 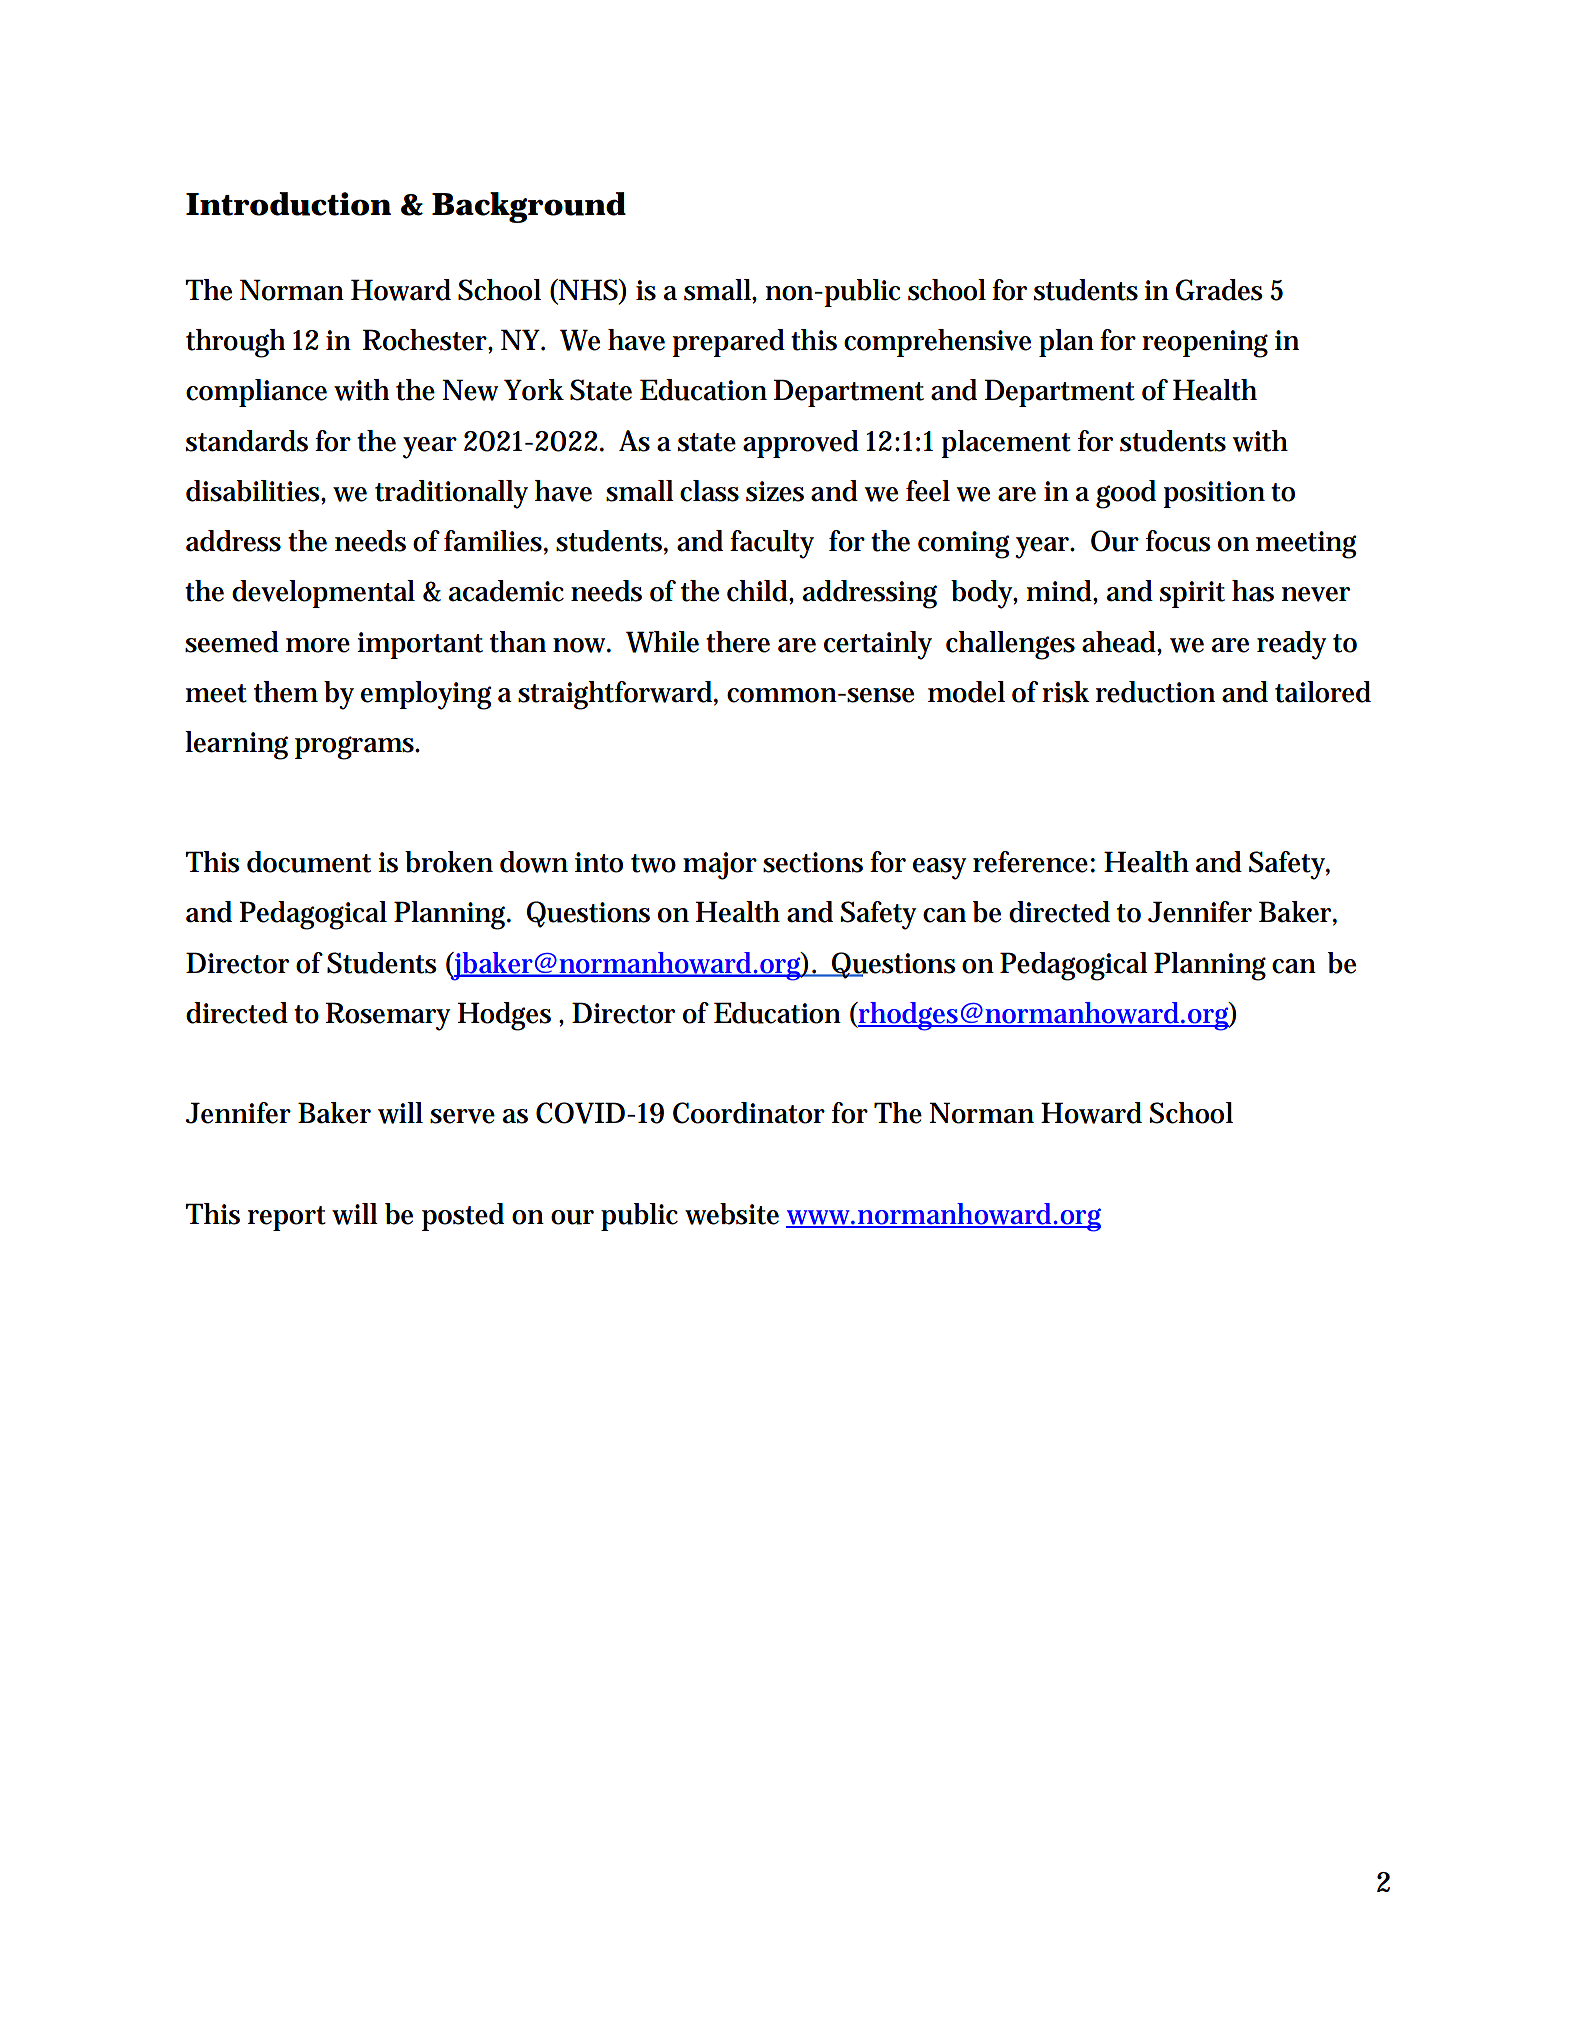 What do you see at coordinates (528, 207) in the screenshot?
I see `Background` at bounding box center [528, 207].
